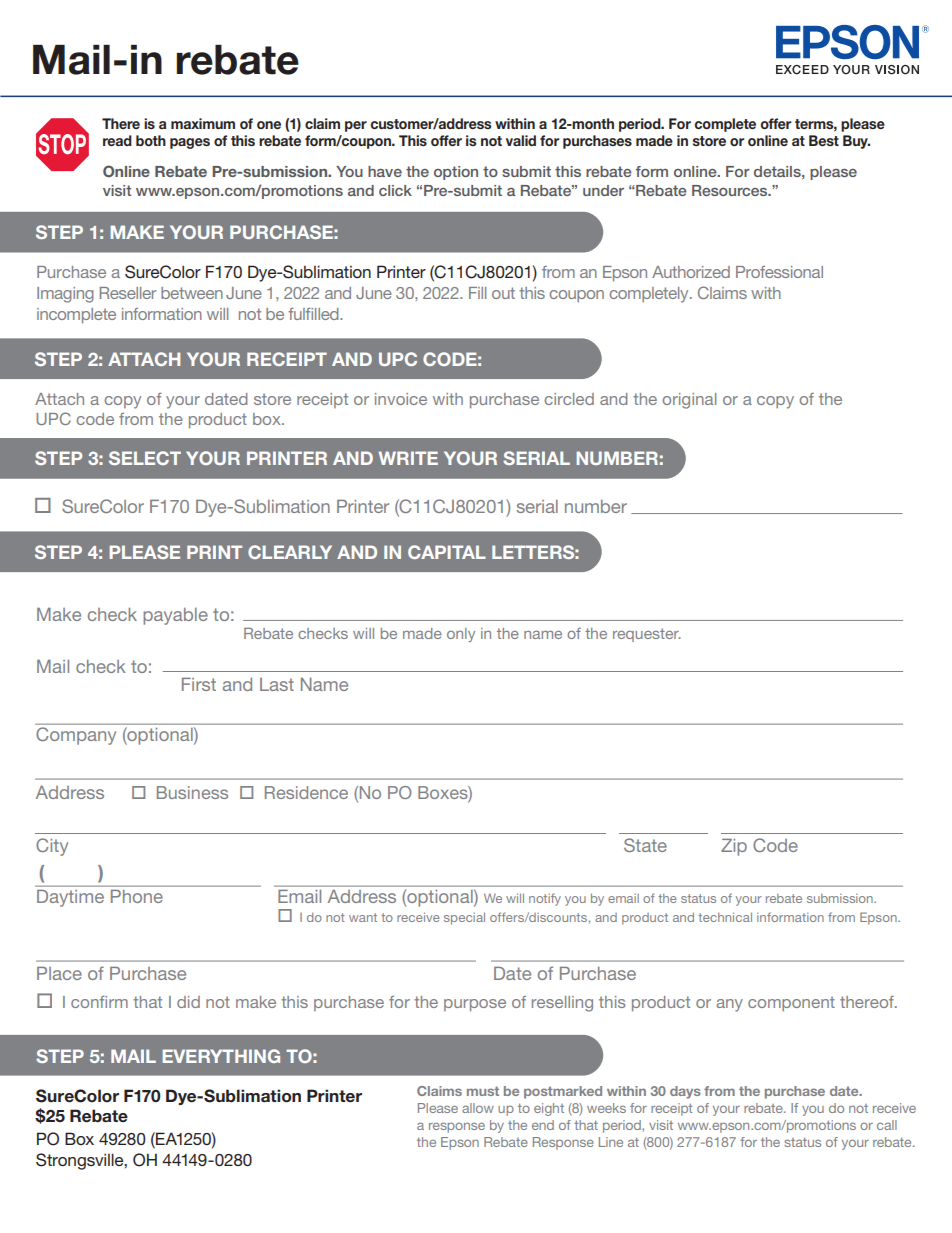 Image resolution: width=952 pixels, height=1233 pixels. What do you see at coordinates (151, 140) in the screenshot?
I see `both` at bounding box center [151, 140].
